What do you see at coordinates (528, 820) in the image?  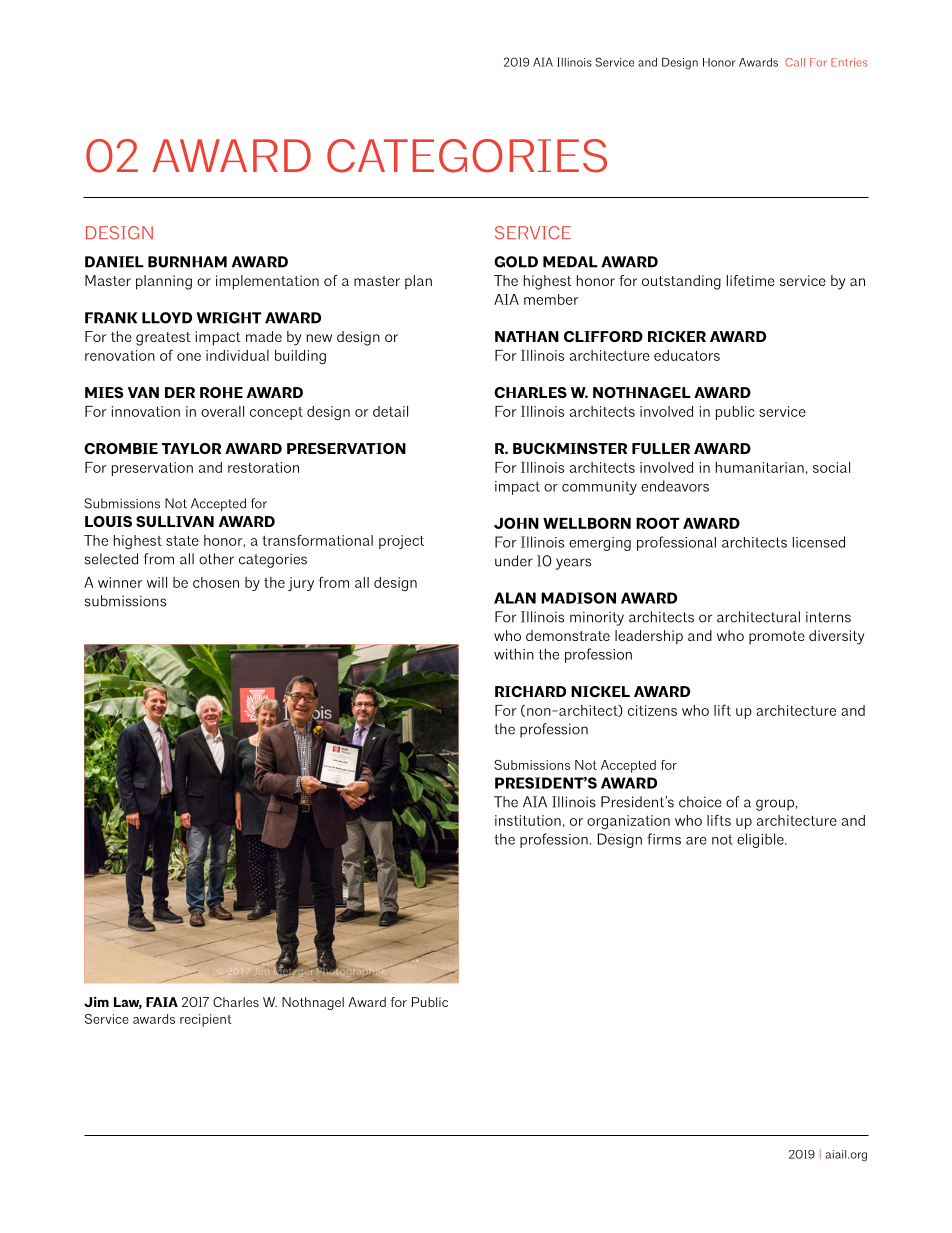 I see `institution` at bounding box center [528, 820].
